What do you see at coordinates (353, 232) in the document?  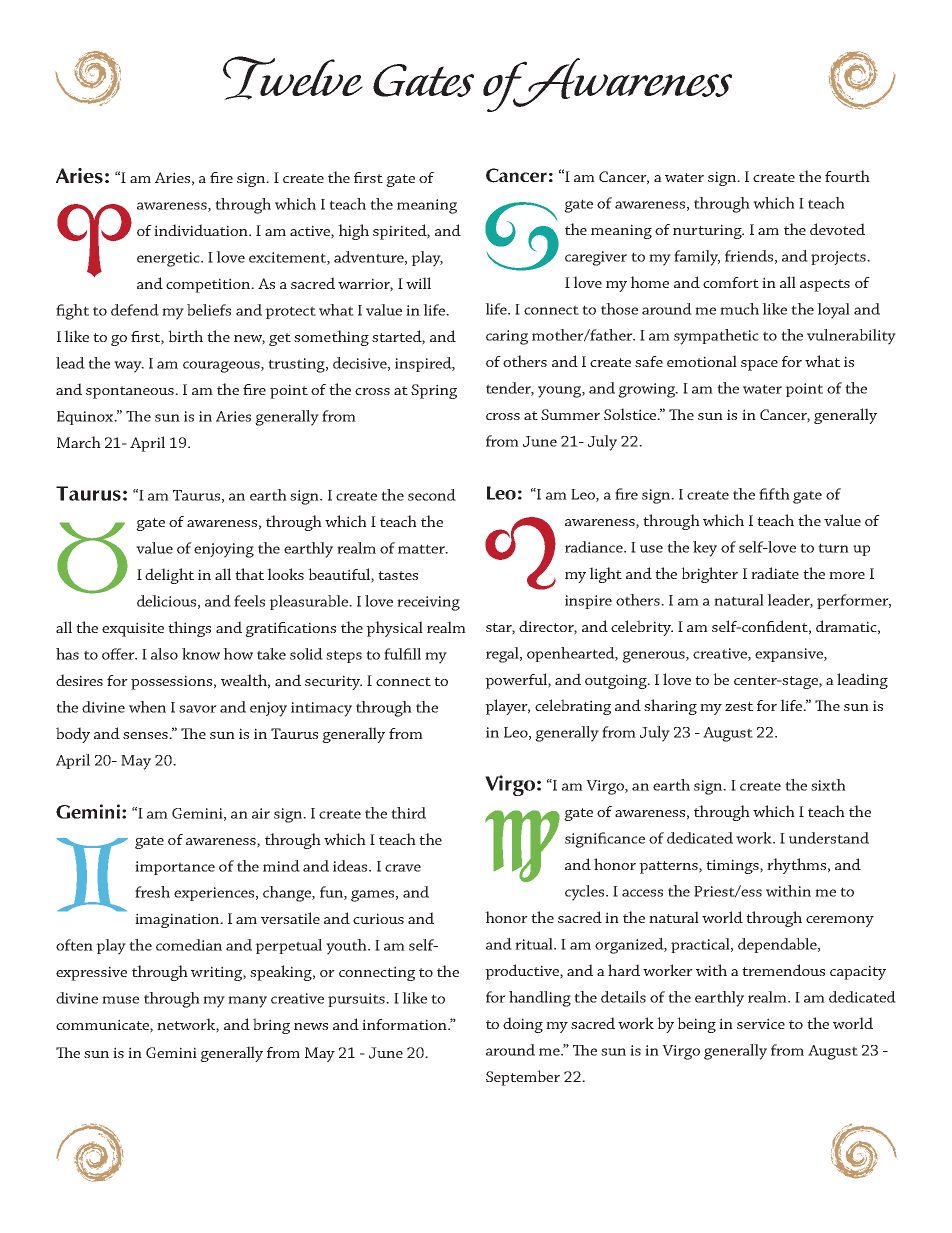 I see `high` at bounding box center [353, 232].
